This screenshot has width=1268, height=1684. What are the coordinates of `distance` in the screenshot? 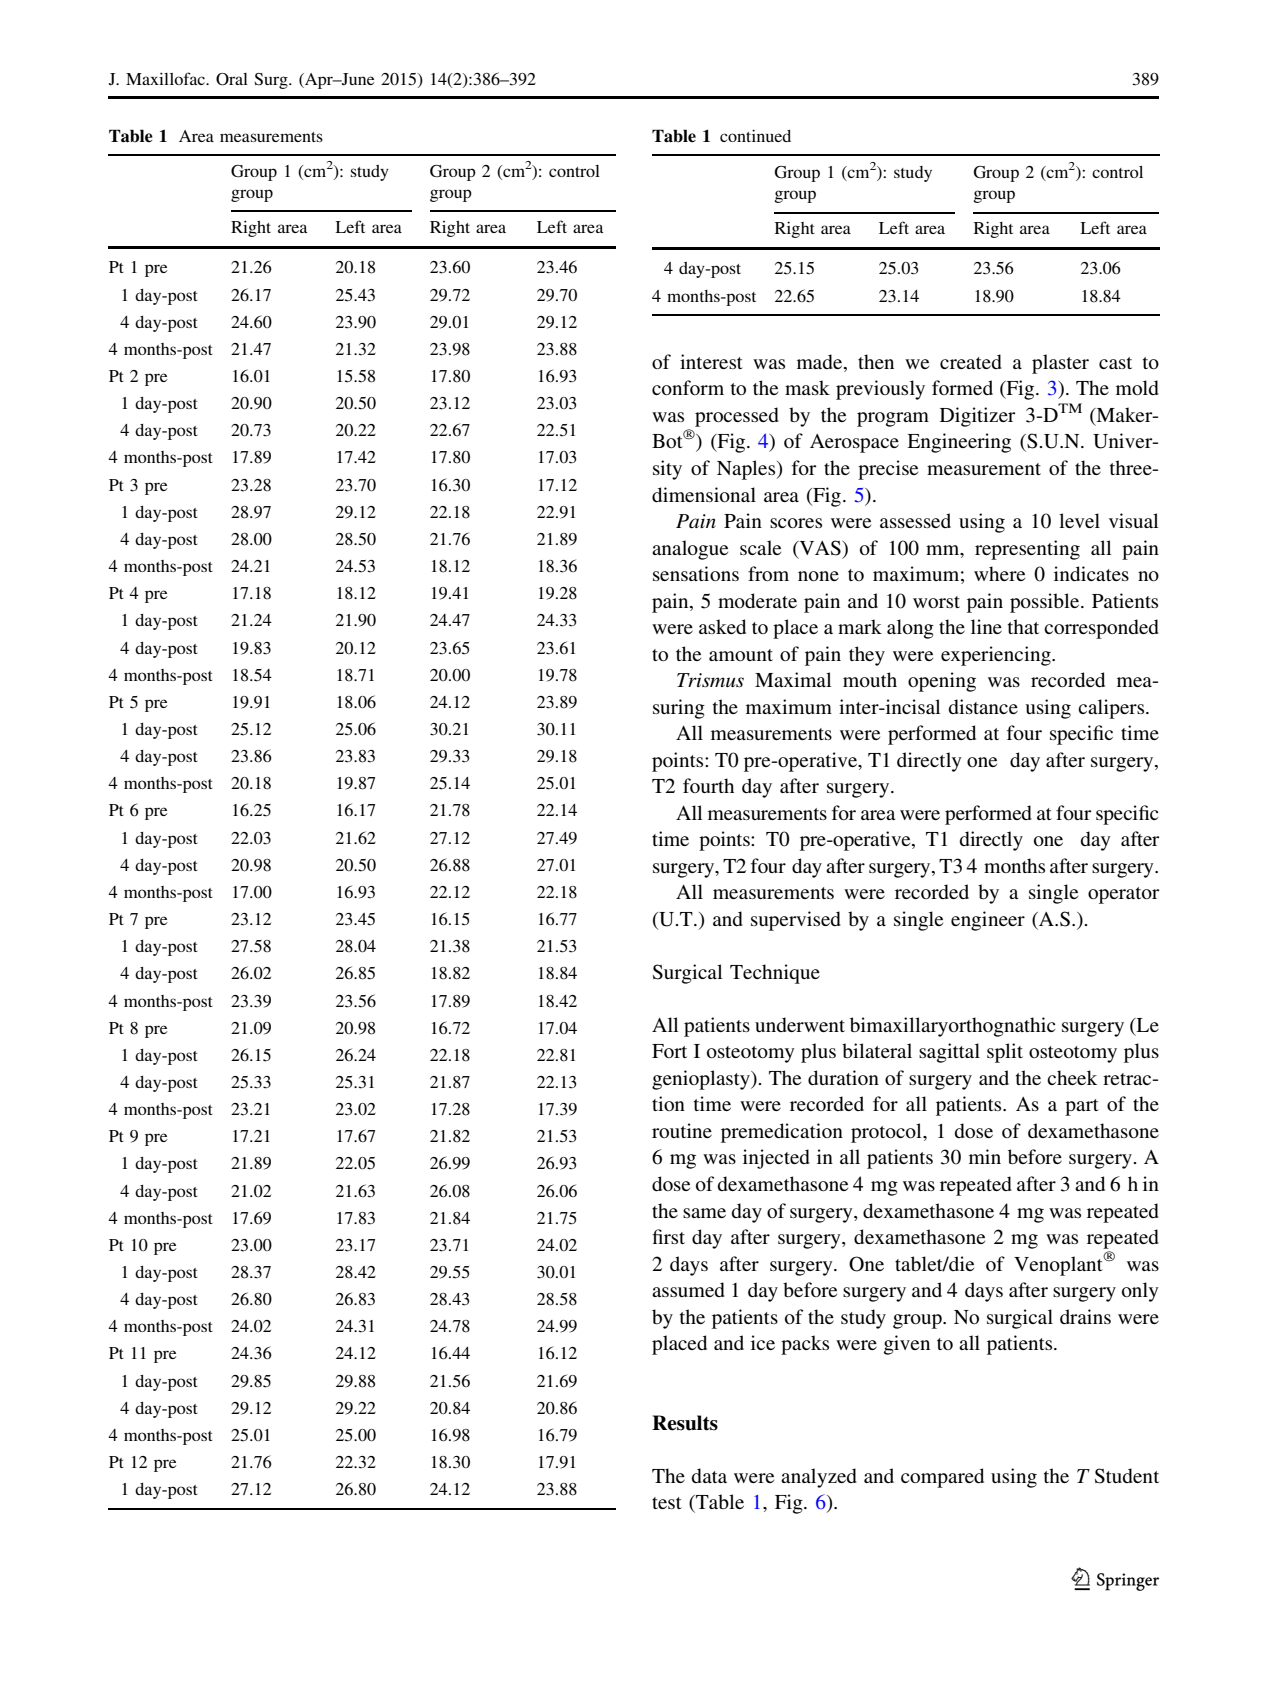 It's located at (983, 706).
